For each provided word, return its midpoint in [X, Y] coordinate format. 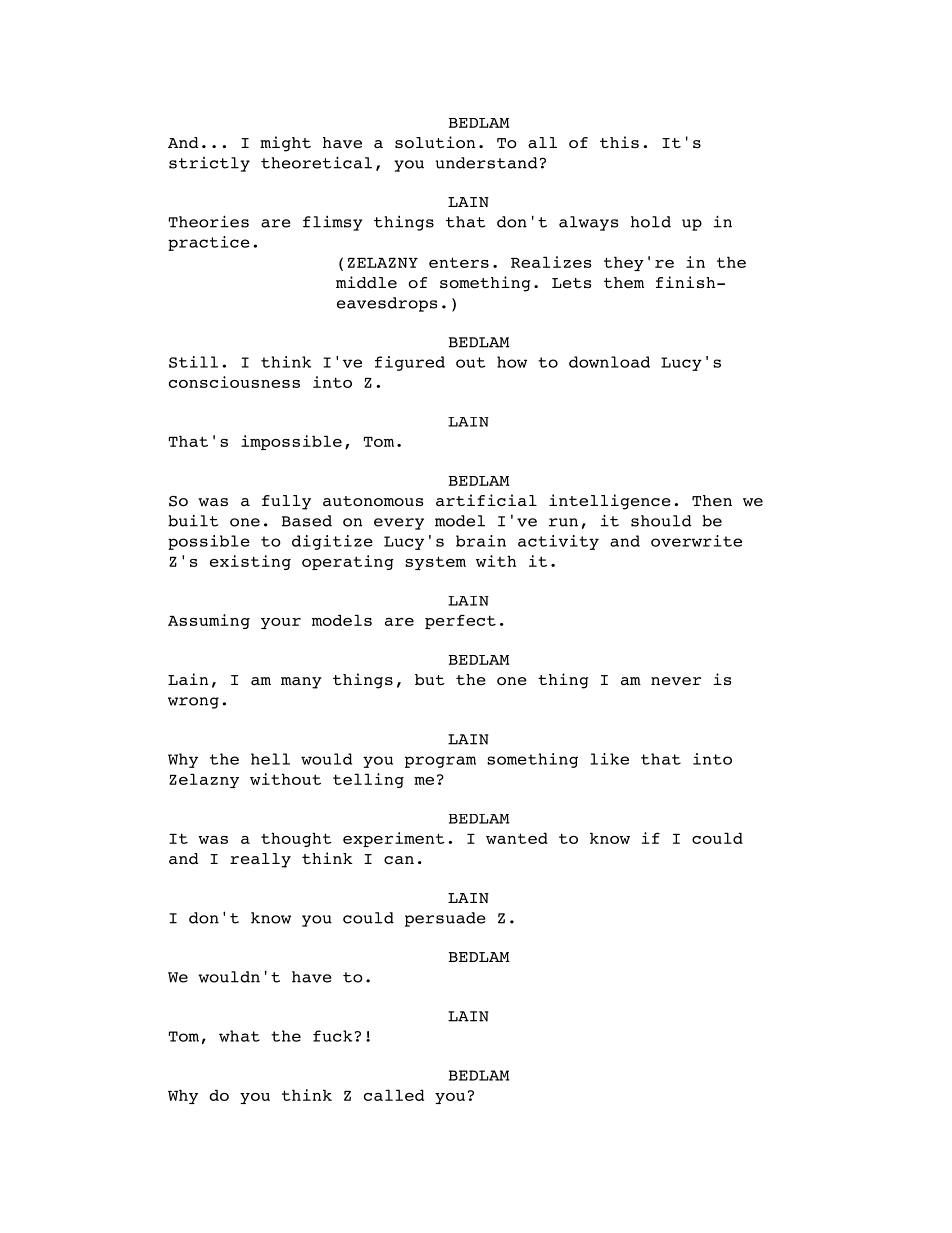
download [609, 362]
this [619, 142]
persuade [445, 919]
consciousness [234, 382]
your [281, 623]
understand [486, 163]
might [285, 144]
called [394, 1095]
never [676, 681]
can [399, 860]
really [260, 860]
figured [410, 363]
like [609, 759]
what [239, 1036]
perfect [460, 621]
